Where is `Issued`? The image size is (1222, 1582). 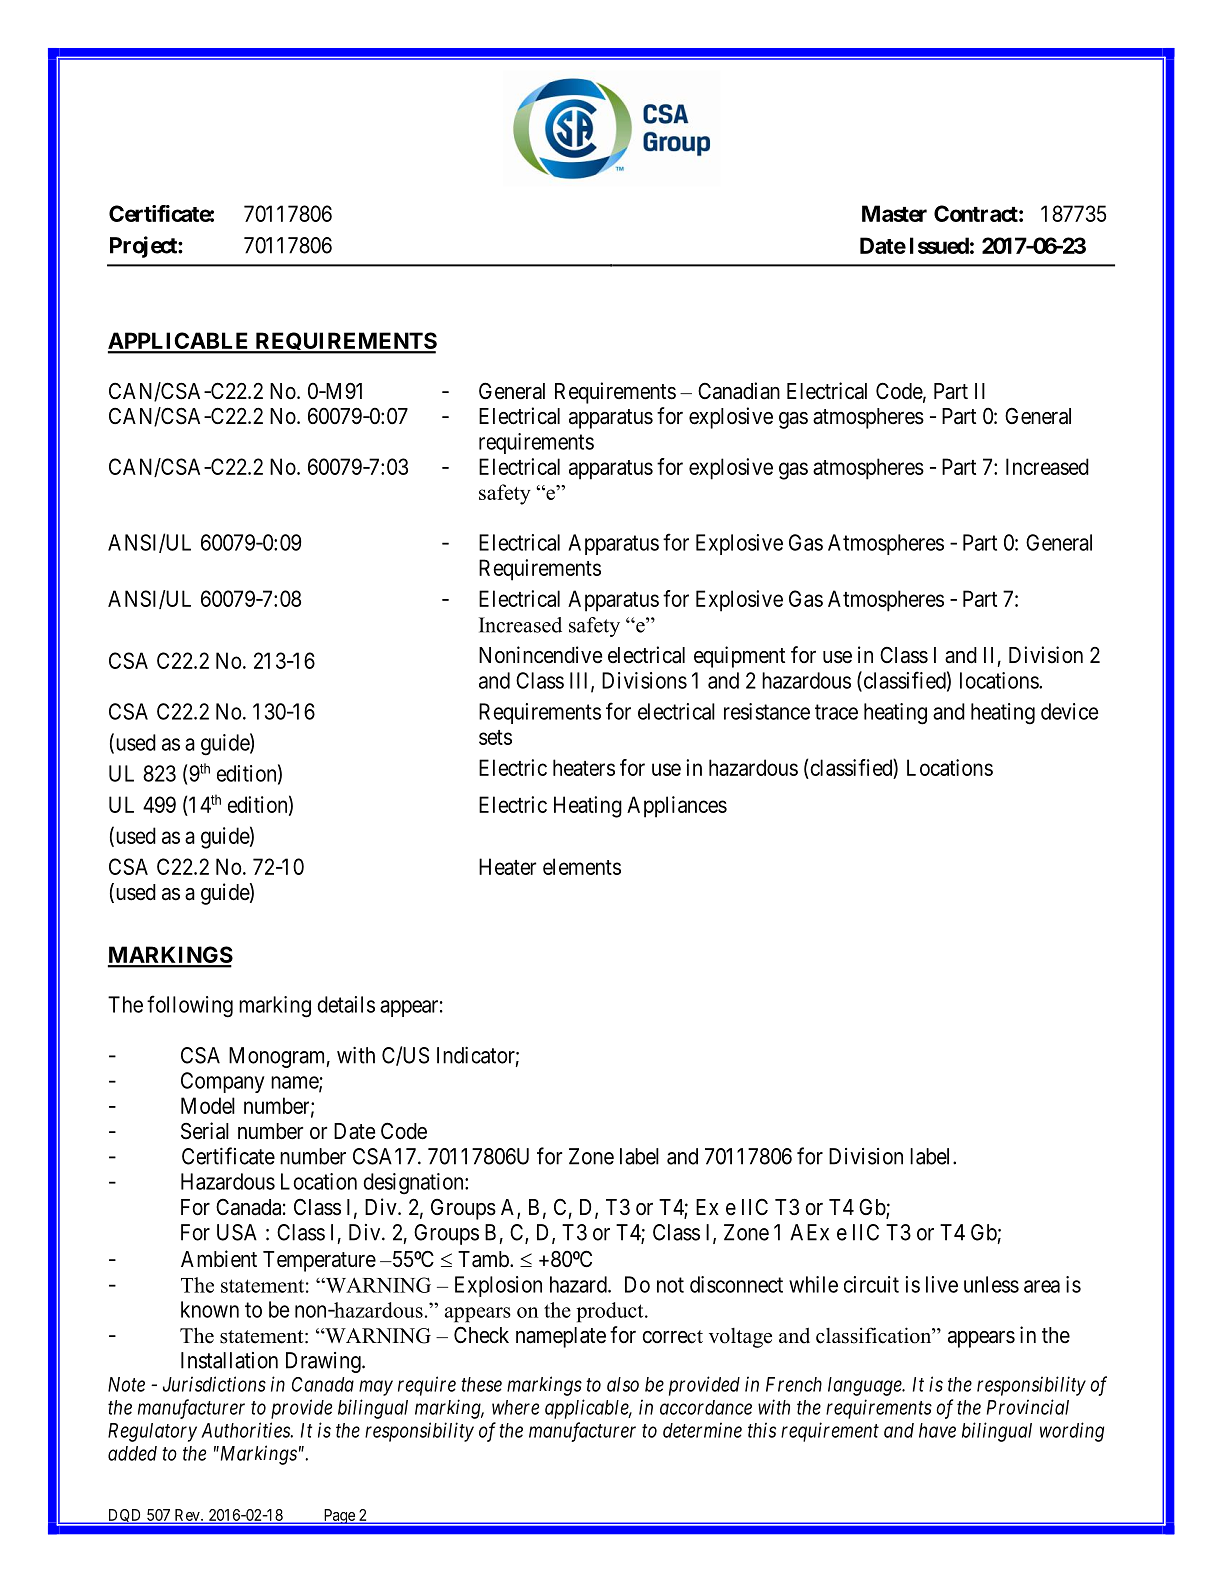
Issued is located at coordinates (939, 245).
